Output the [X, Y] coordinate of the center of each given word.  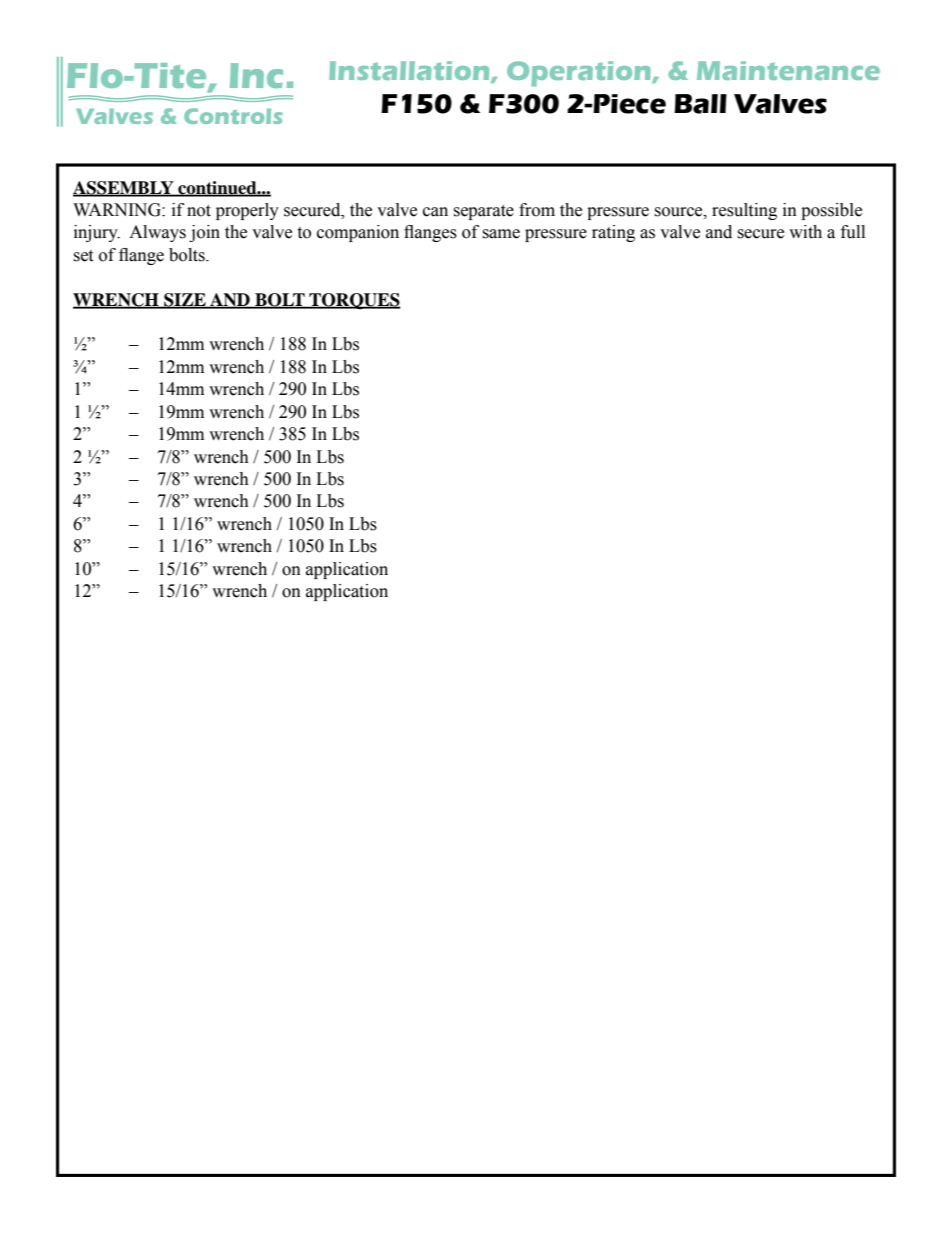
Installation [410, 71]
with [805, 232]
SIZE [185, 300]
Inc [256, 75]
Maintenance [788, 70]
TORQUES [354, 301]
